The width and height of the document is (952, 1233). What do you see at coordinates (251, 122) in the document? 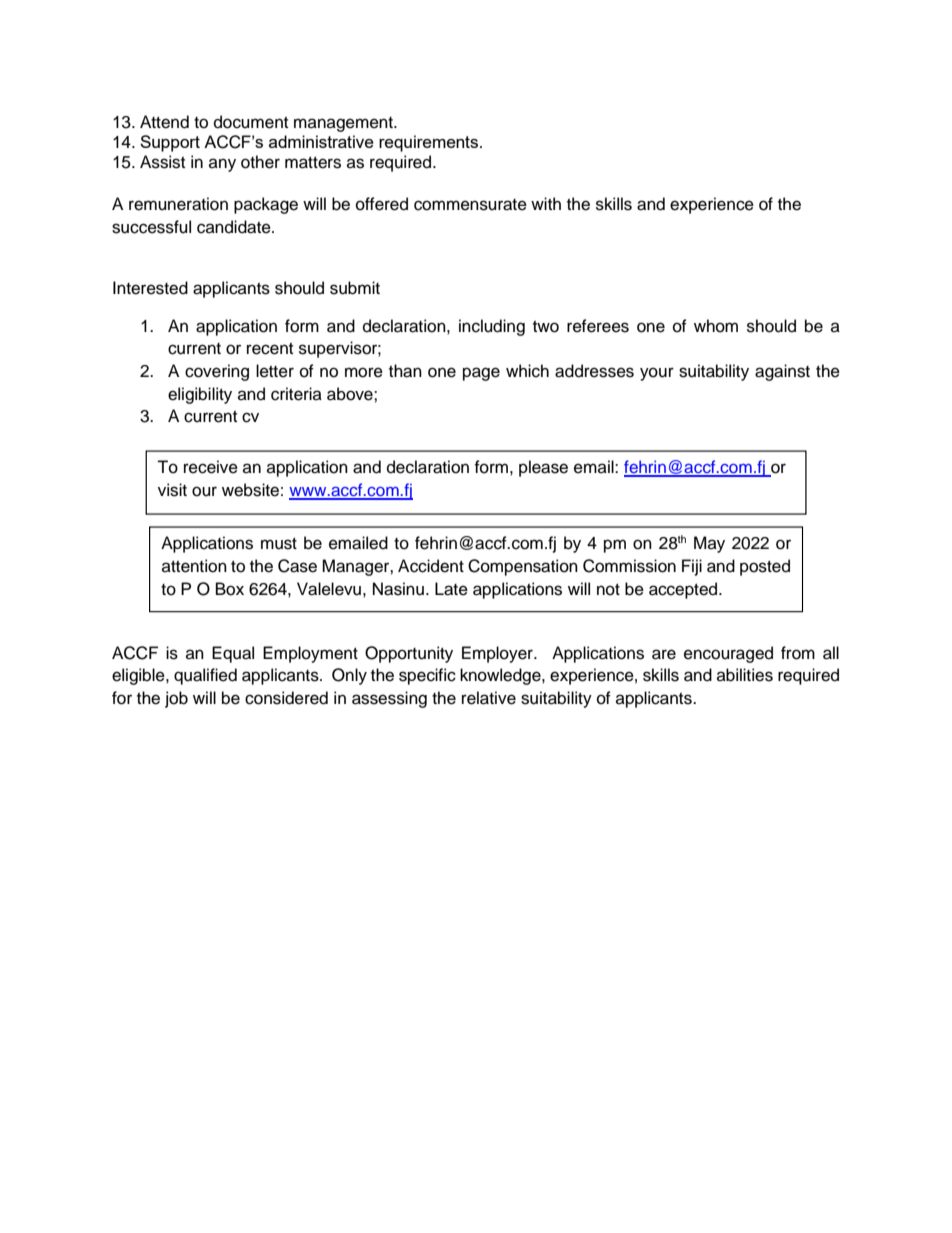
I see `document` at bounding box center [251, 122].
